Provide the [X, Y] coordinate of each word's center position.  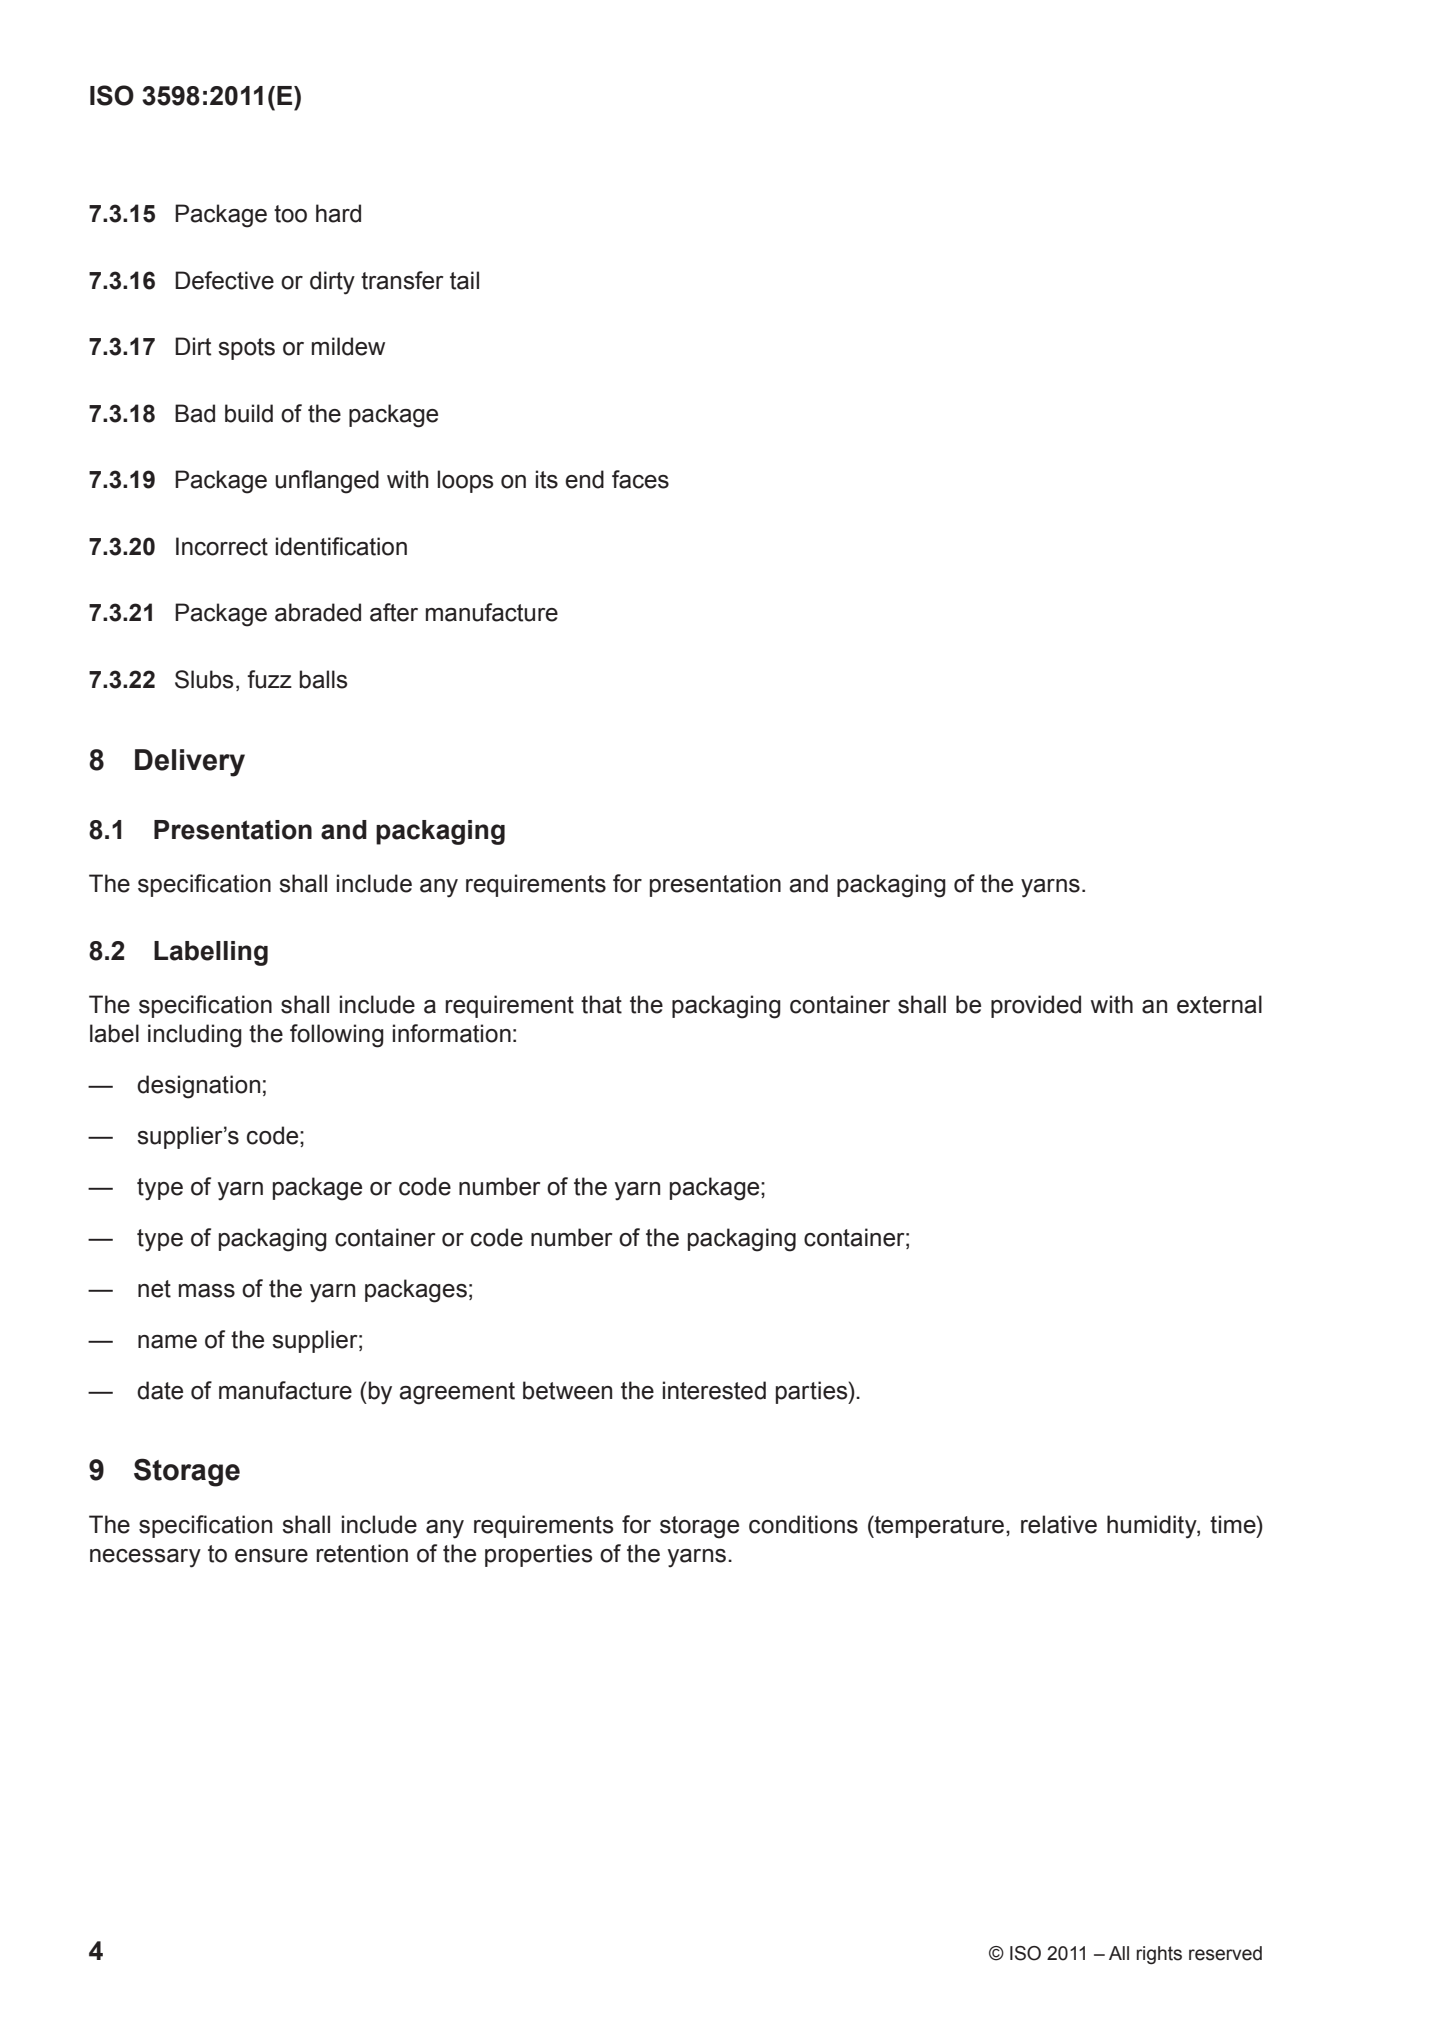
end [584, 479]
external [1219, 1004]
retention [362, 1553]
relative [1059, 1524]
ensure [271, 1556]
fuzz [269, 679]
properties [538, 1555]
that [601, 1004]
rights [1159, 1955]
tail [464, 280]
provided [1036, 1006]
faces [640, 479]
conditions [803, 1524]
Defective [224, 280]
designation [198, 1087]
